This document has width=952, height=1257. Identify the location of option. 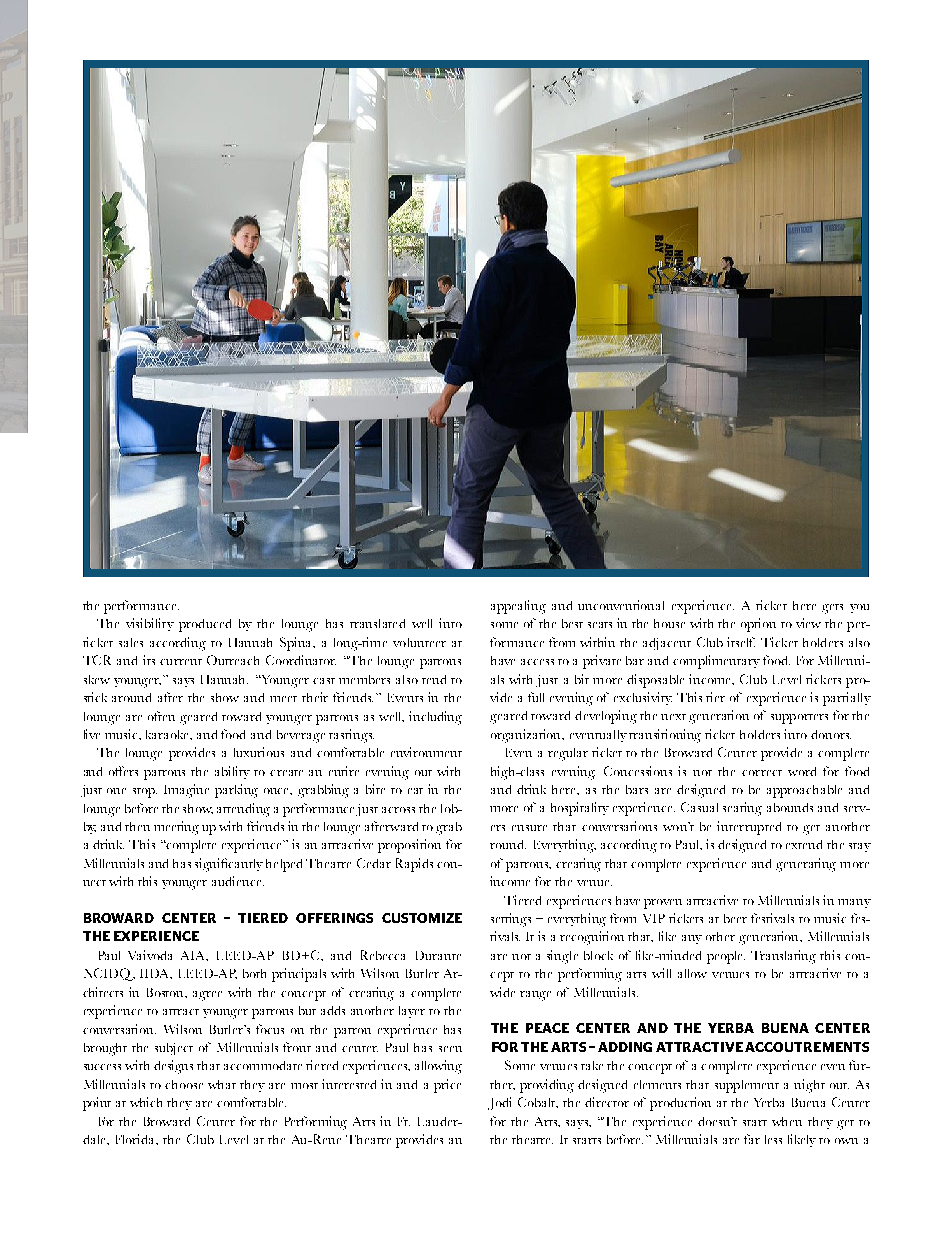
(758, 625).
